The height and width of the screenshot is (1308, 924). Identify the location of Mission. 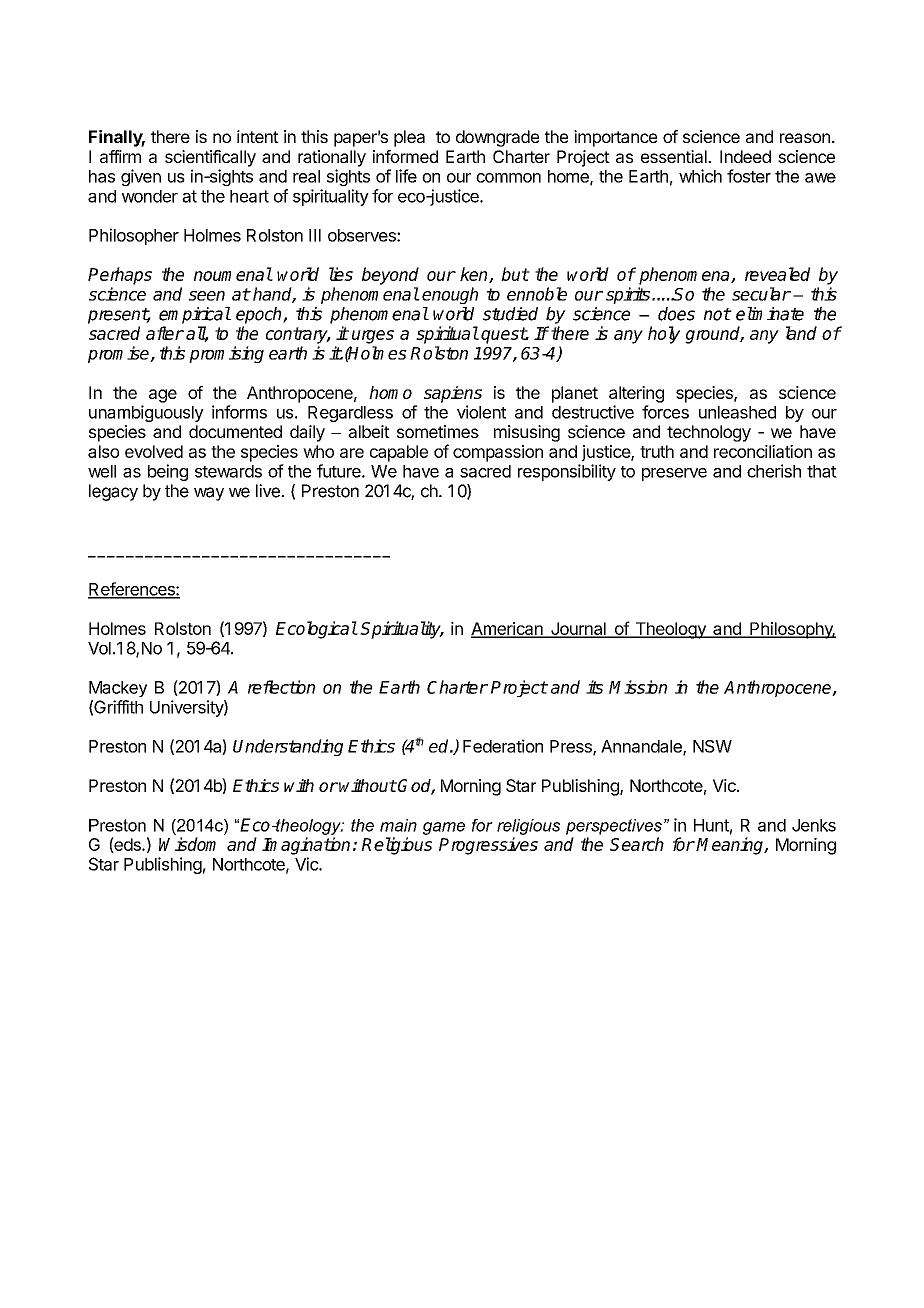
(638, 687).
